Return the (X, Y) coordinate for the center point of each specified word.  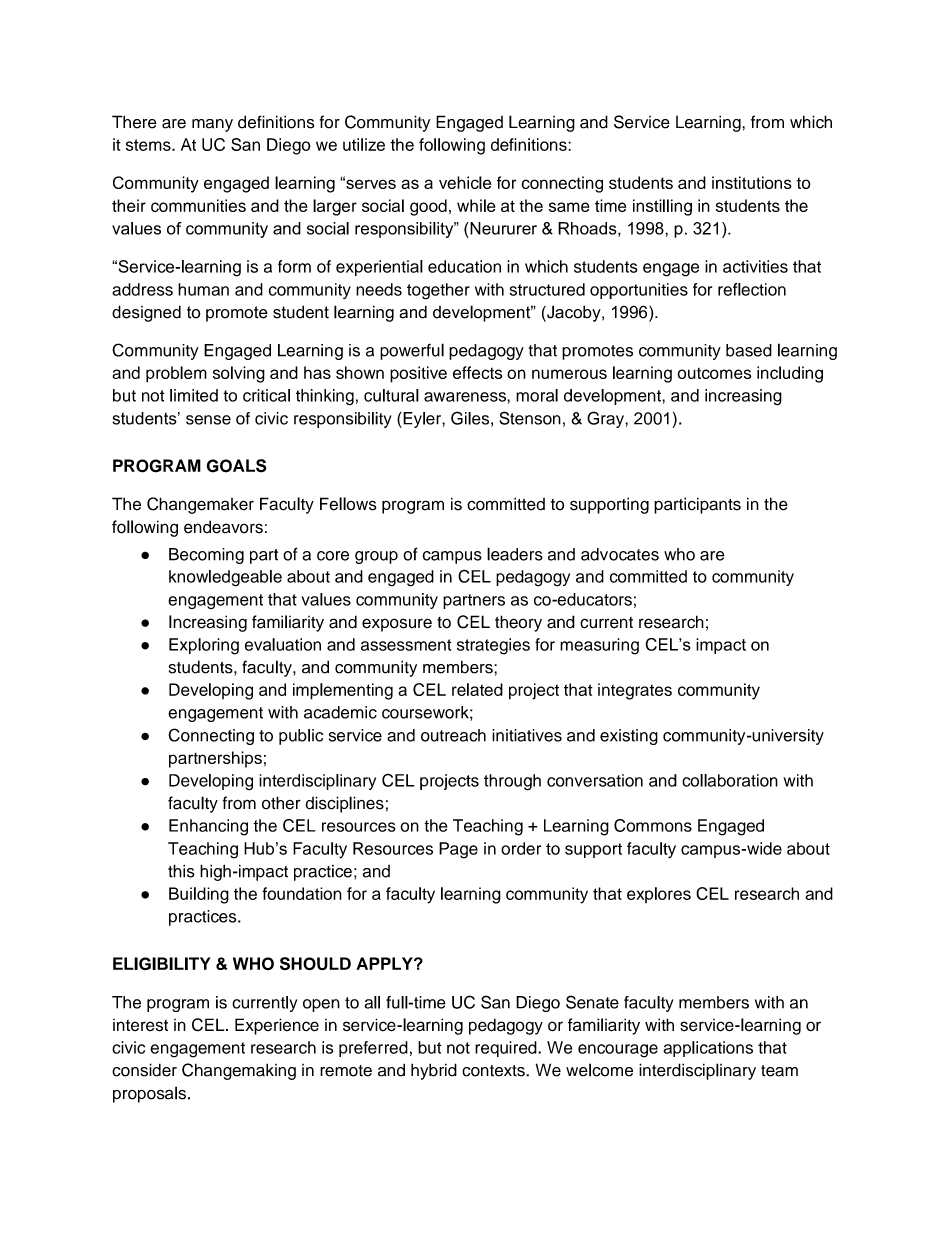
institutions (752, 182)
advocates (620, 554)
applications (708, 1049)
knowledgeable (225, 578)
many (212, 125)
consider (144, 1070)
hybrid (434, 1071)
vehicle (465, 182)
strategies (493, 646)
